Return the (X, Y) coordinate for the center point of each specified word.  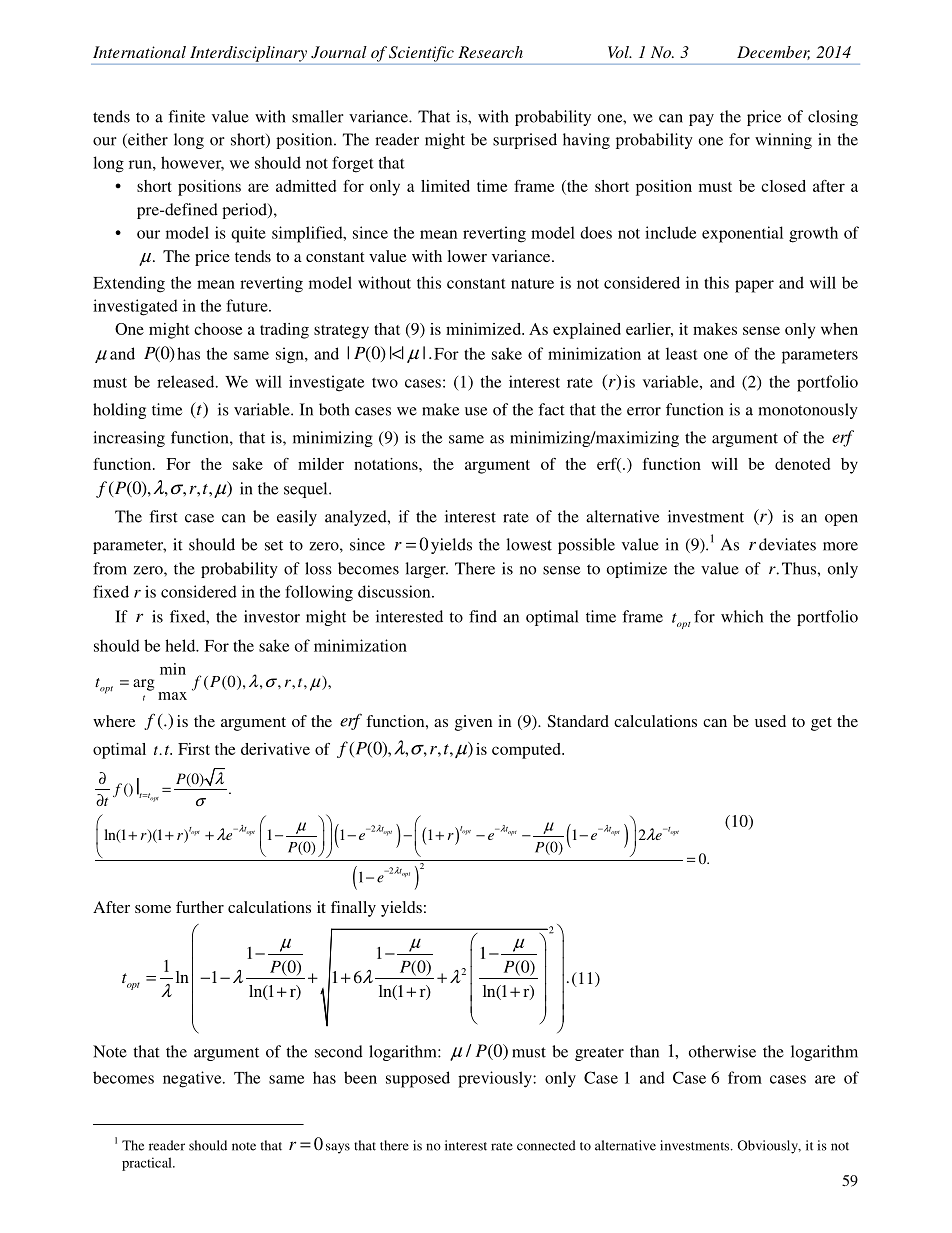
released (187, 381)
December (773, 53)
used (770, 721)
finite (186, 116)
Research (490, 52)
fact (551, 409)
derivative (275, 749)
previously (496, 1079)
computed (527, 751)
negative (193, 1079)
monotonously (808, 411)
